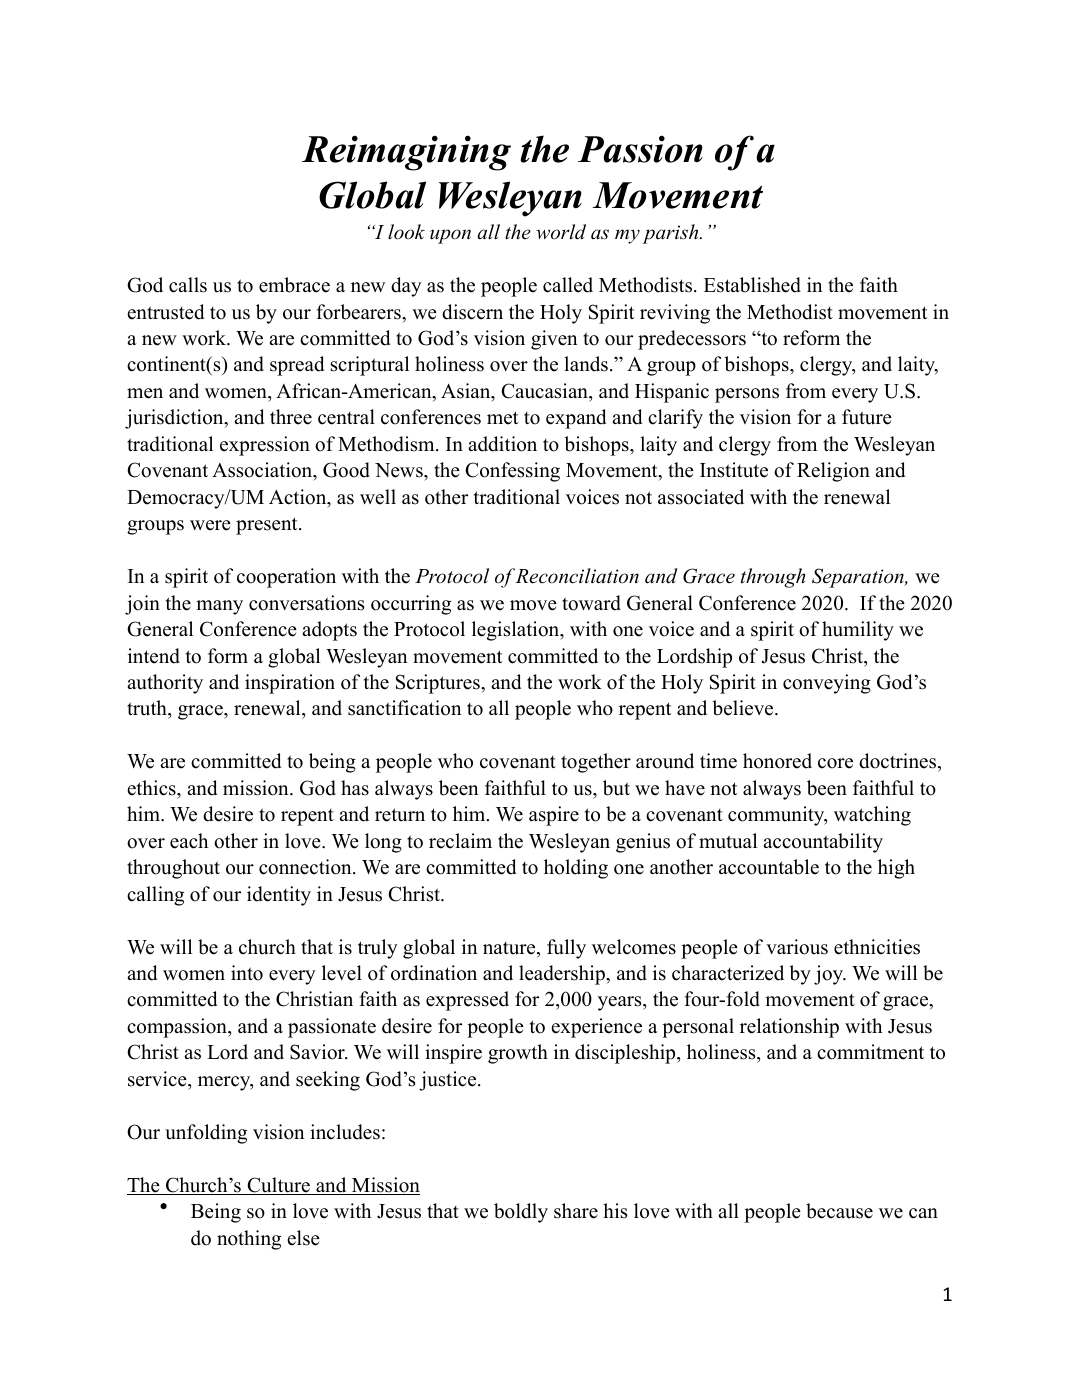 This image has height=1397, width=1080. I want to click on calls, so click(188, 285).
